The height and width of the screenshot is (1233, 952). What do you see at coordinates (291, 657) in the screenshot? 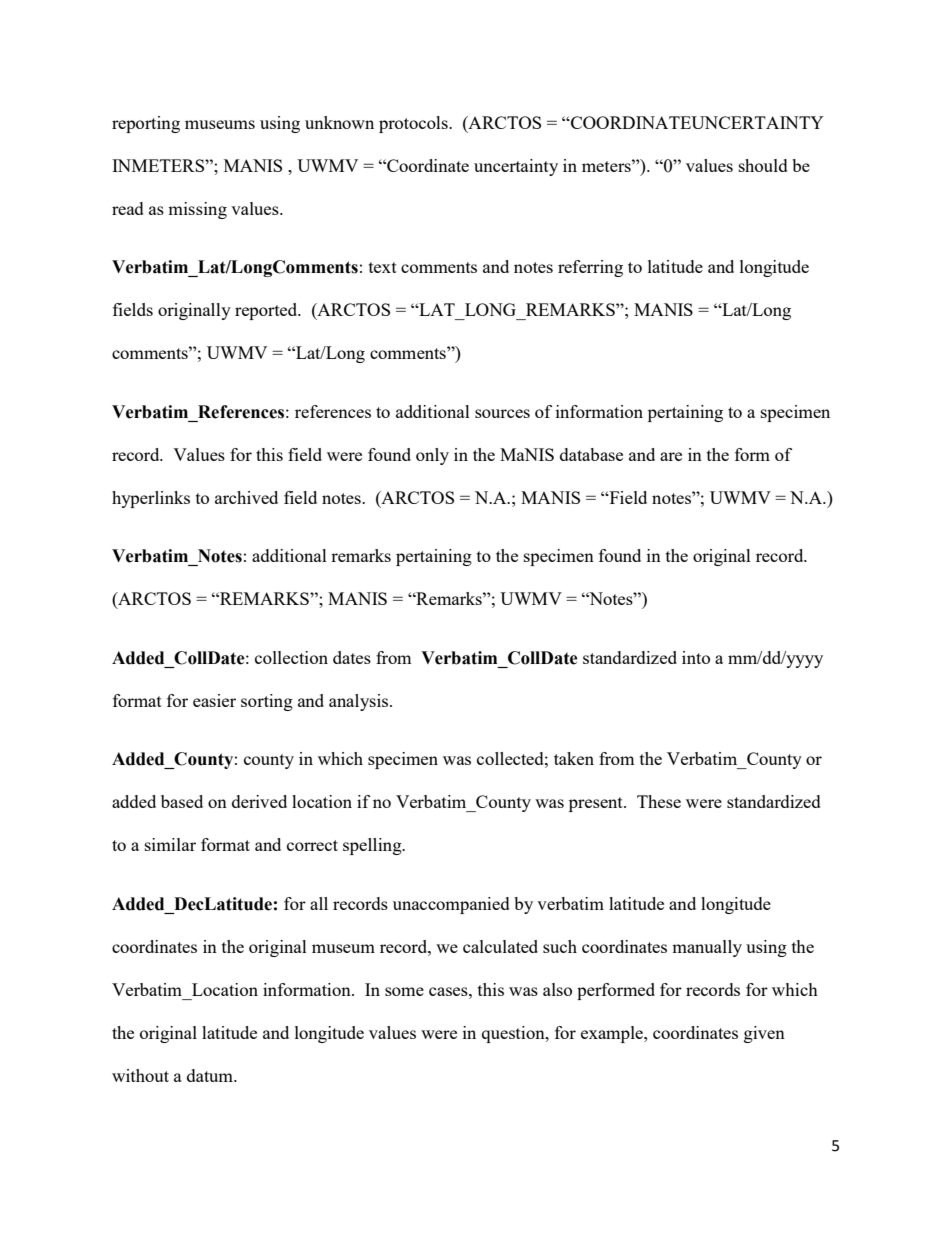
I see `collection` at bounding box center [291, 657].
